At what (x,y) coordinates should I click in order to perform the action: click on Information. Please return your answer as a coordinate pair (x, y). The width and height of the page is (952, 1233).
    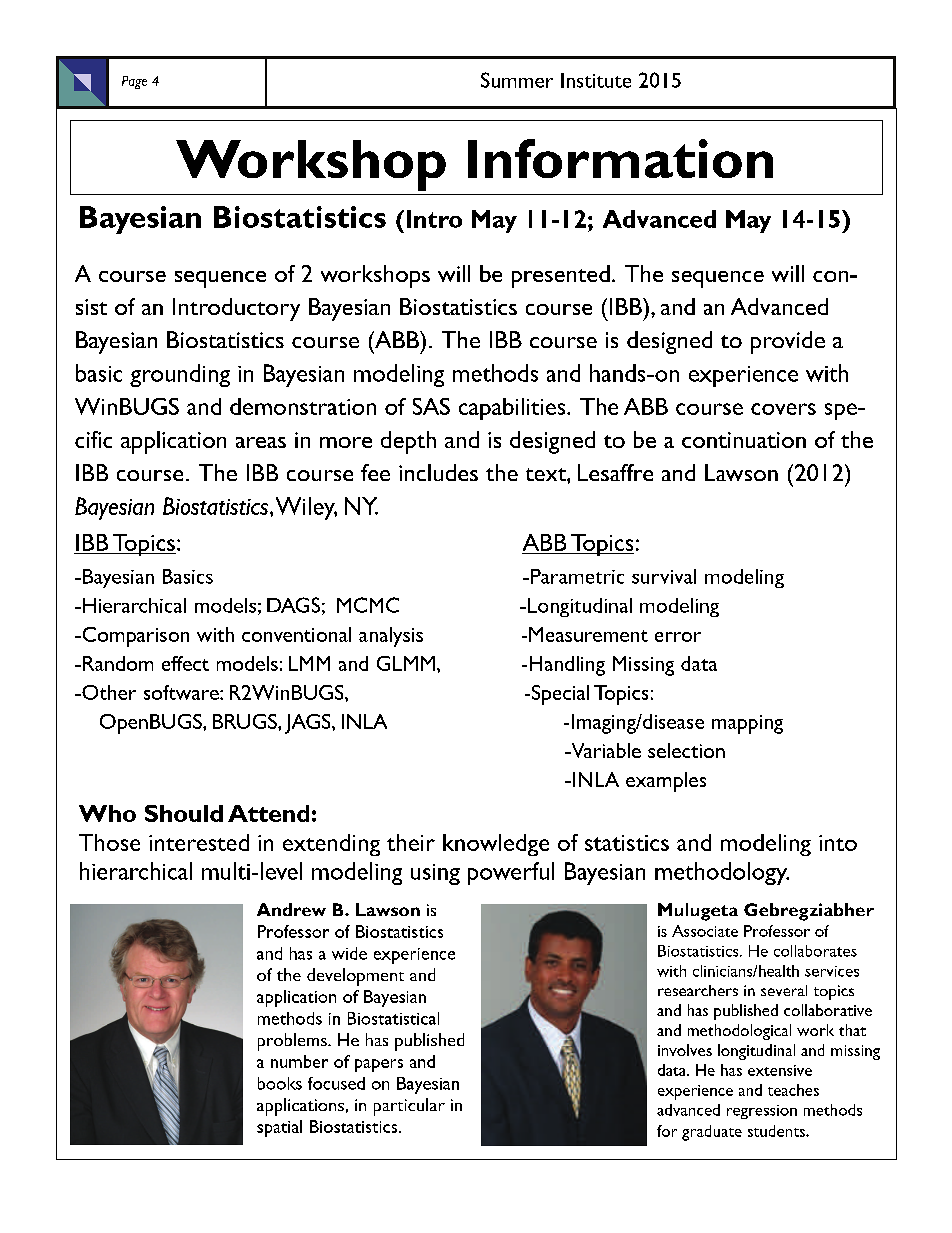
    Looking at the image, I should click on (620, 158).
